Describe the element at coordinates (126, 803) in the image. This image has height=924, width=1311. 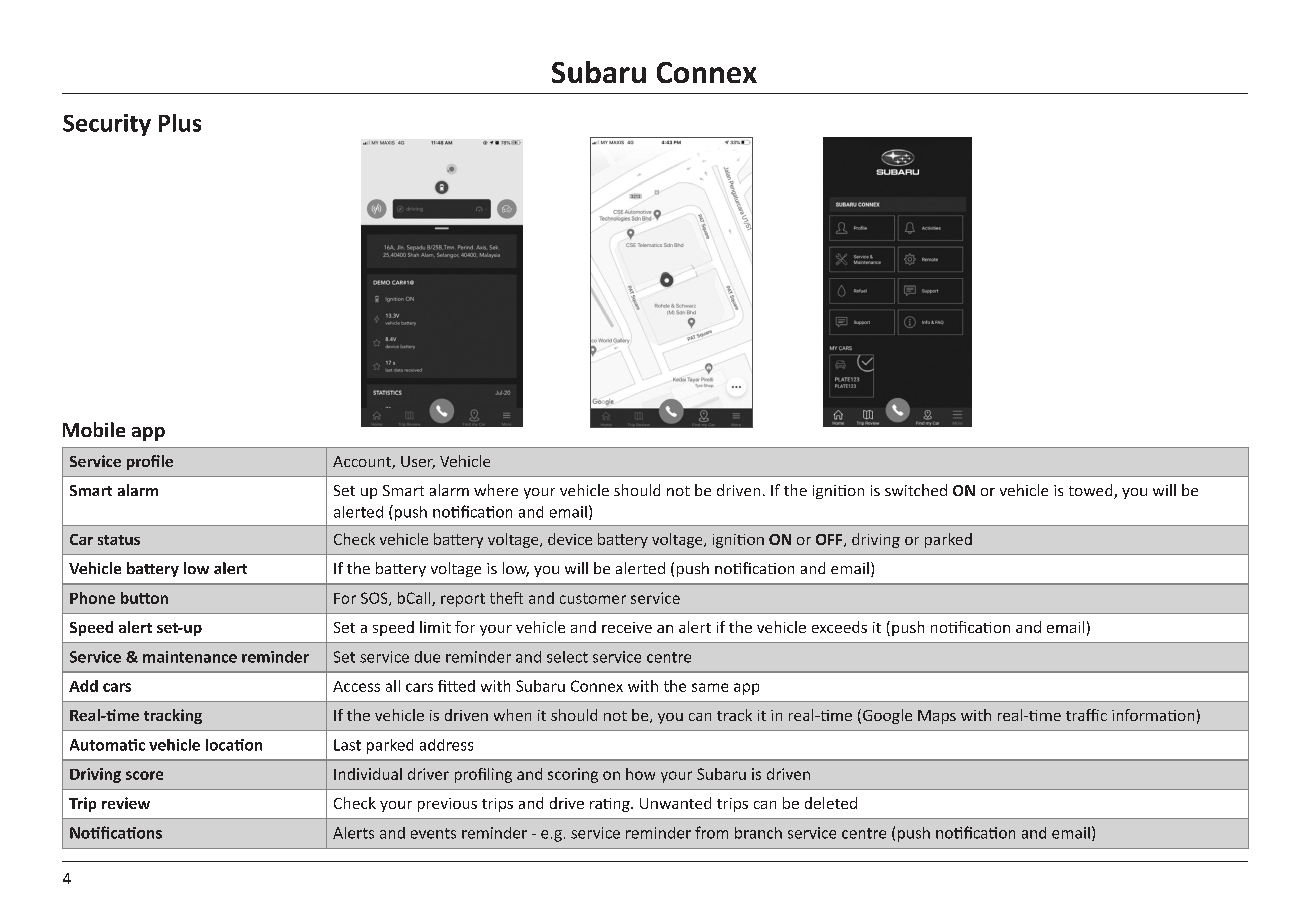
I see `review` at that location.
